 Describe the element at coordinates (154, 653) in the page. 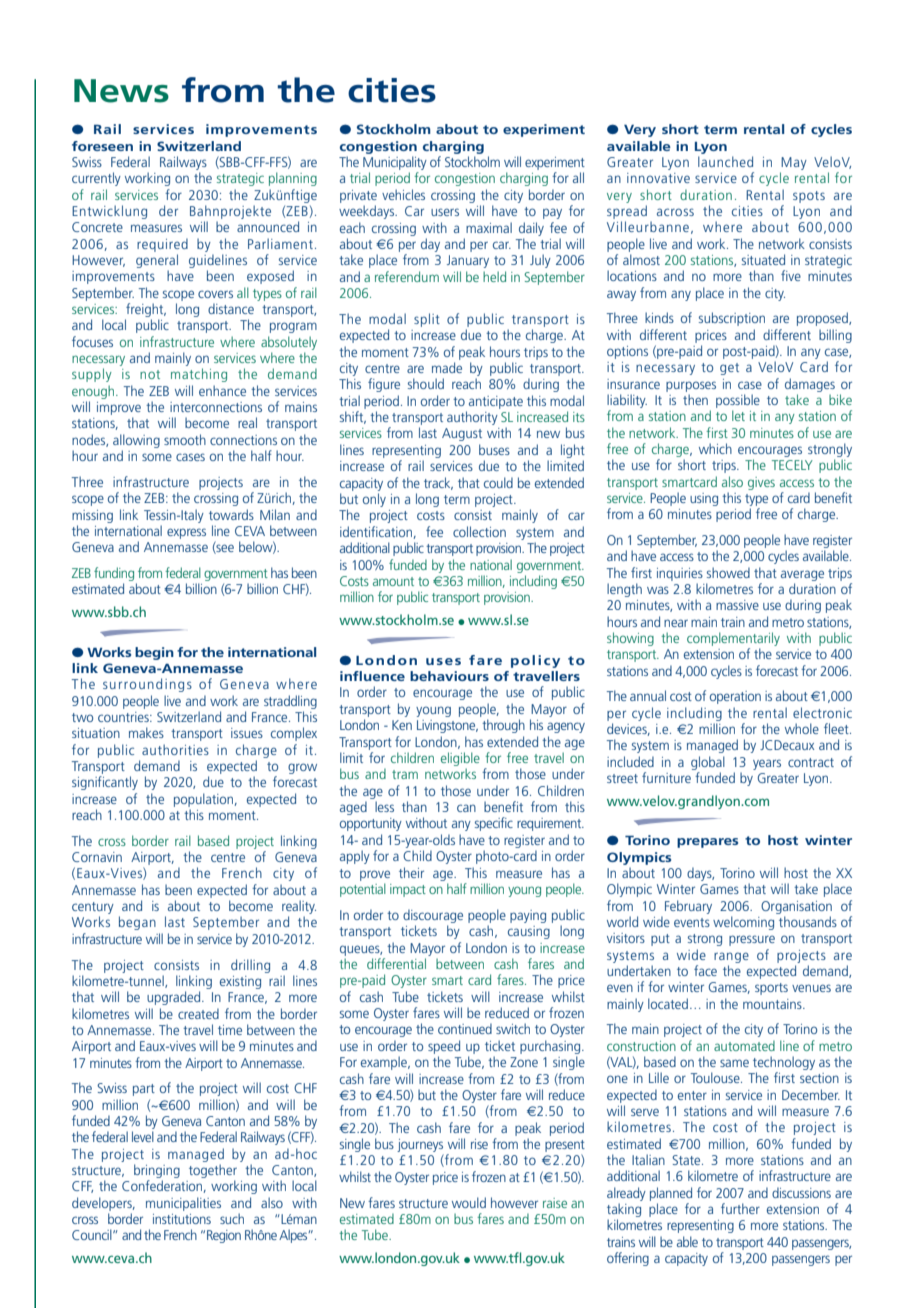

I see `begin` at that location.
